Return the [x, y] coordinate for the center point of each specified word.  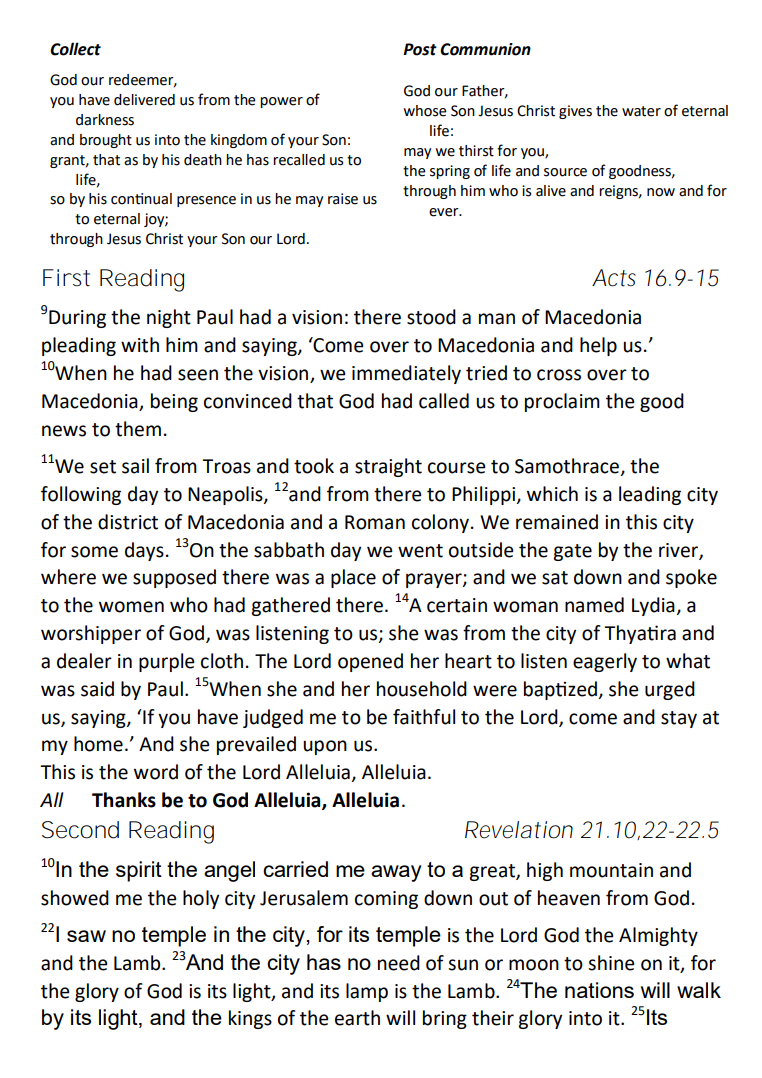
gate [572, 552]
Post [420, 49]
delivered [144, 100]
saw [86, 936]
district [128, 522]
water [641, 111]
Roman [375, 522]
